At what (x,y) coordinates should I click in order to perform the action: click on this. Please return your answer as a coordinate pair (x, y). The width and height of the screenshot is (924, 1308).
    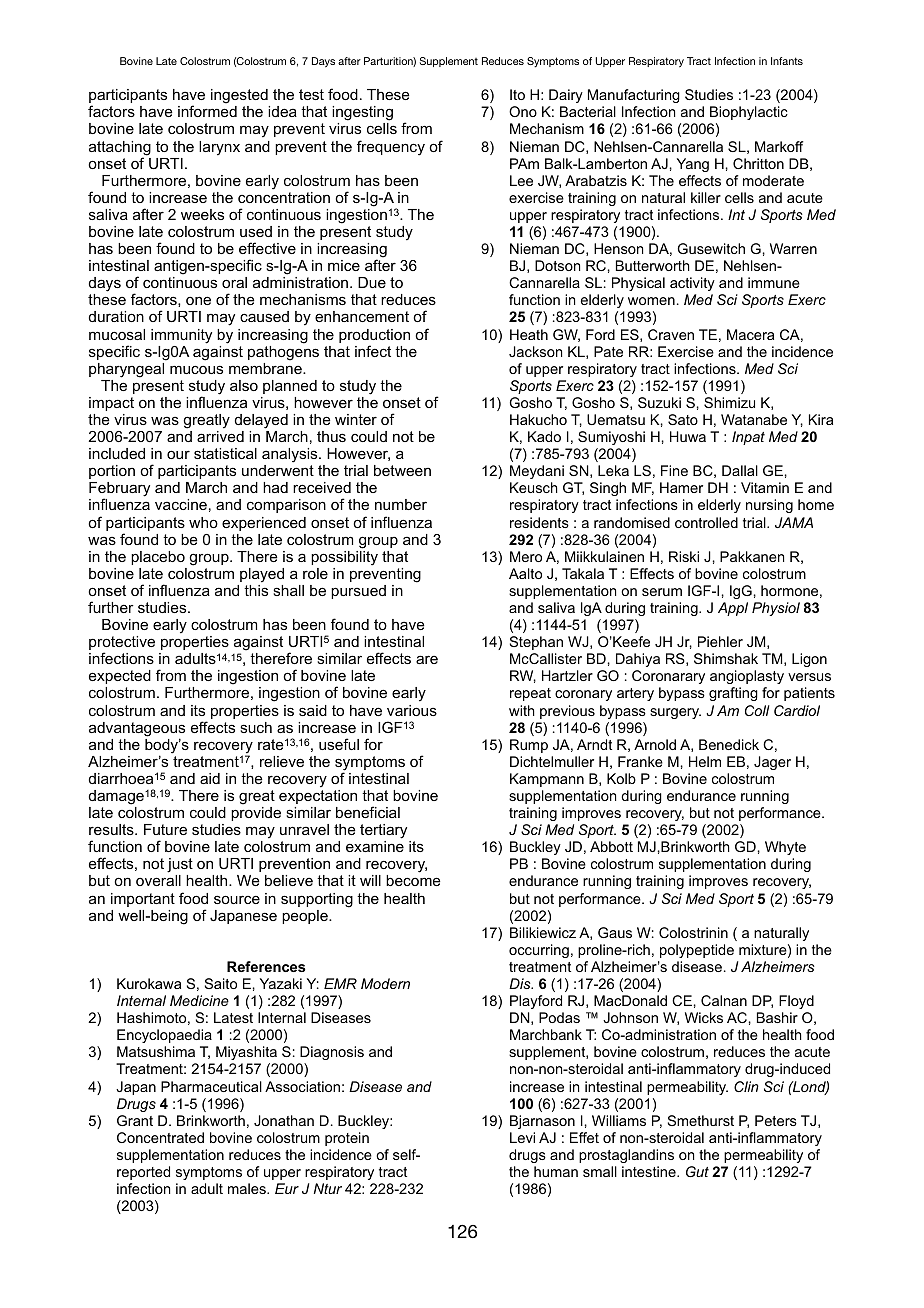
    Looking at the image, I should click on (256, 590).
